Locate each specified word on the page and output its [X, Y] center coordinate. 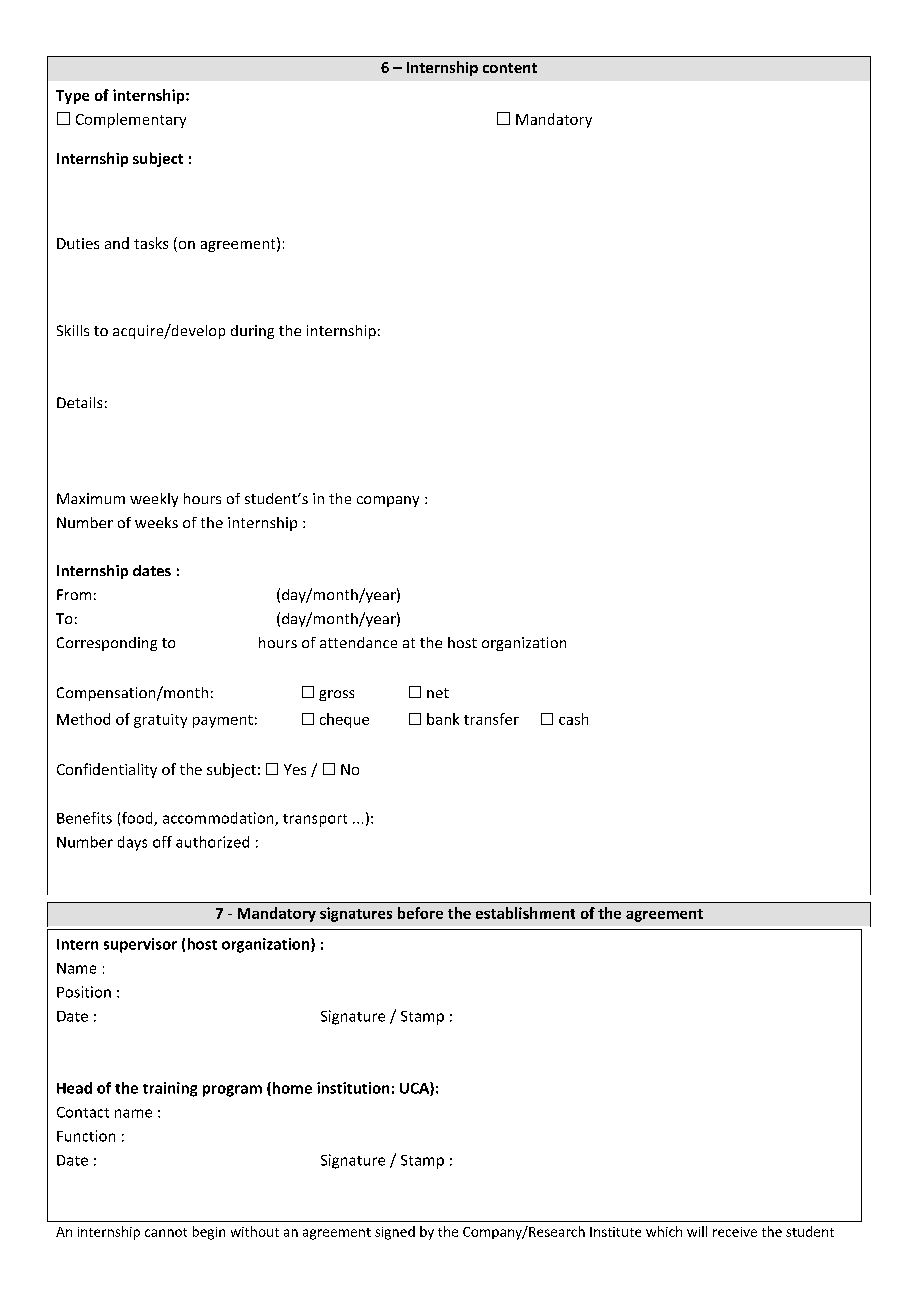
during [252, 332]
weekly [154, 500]
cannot [166, 1232]
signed [395, 1233]
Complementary [131, 120]
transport [315, 820]
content [510, 68]
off [162, 842]
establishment [525, 913]
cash [573, 719]
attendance [358, 642]
